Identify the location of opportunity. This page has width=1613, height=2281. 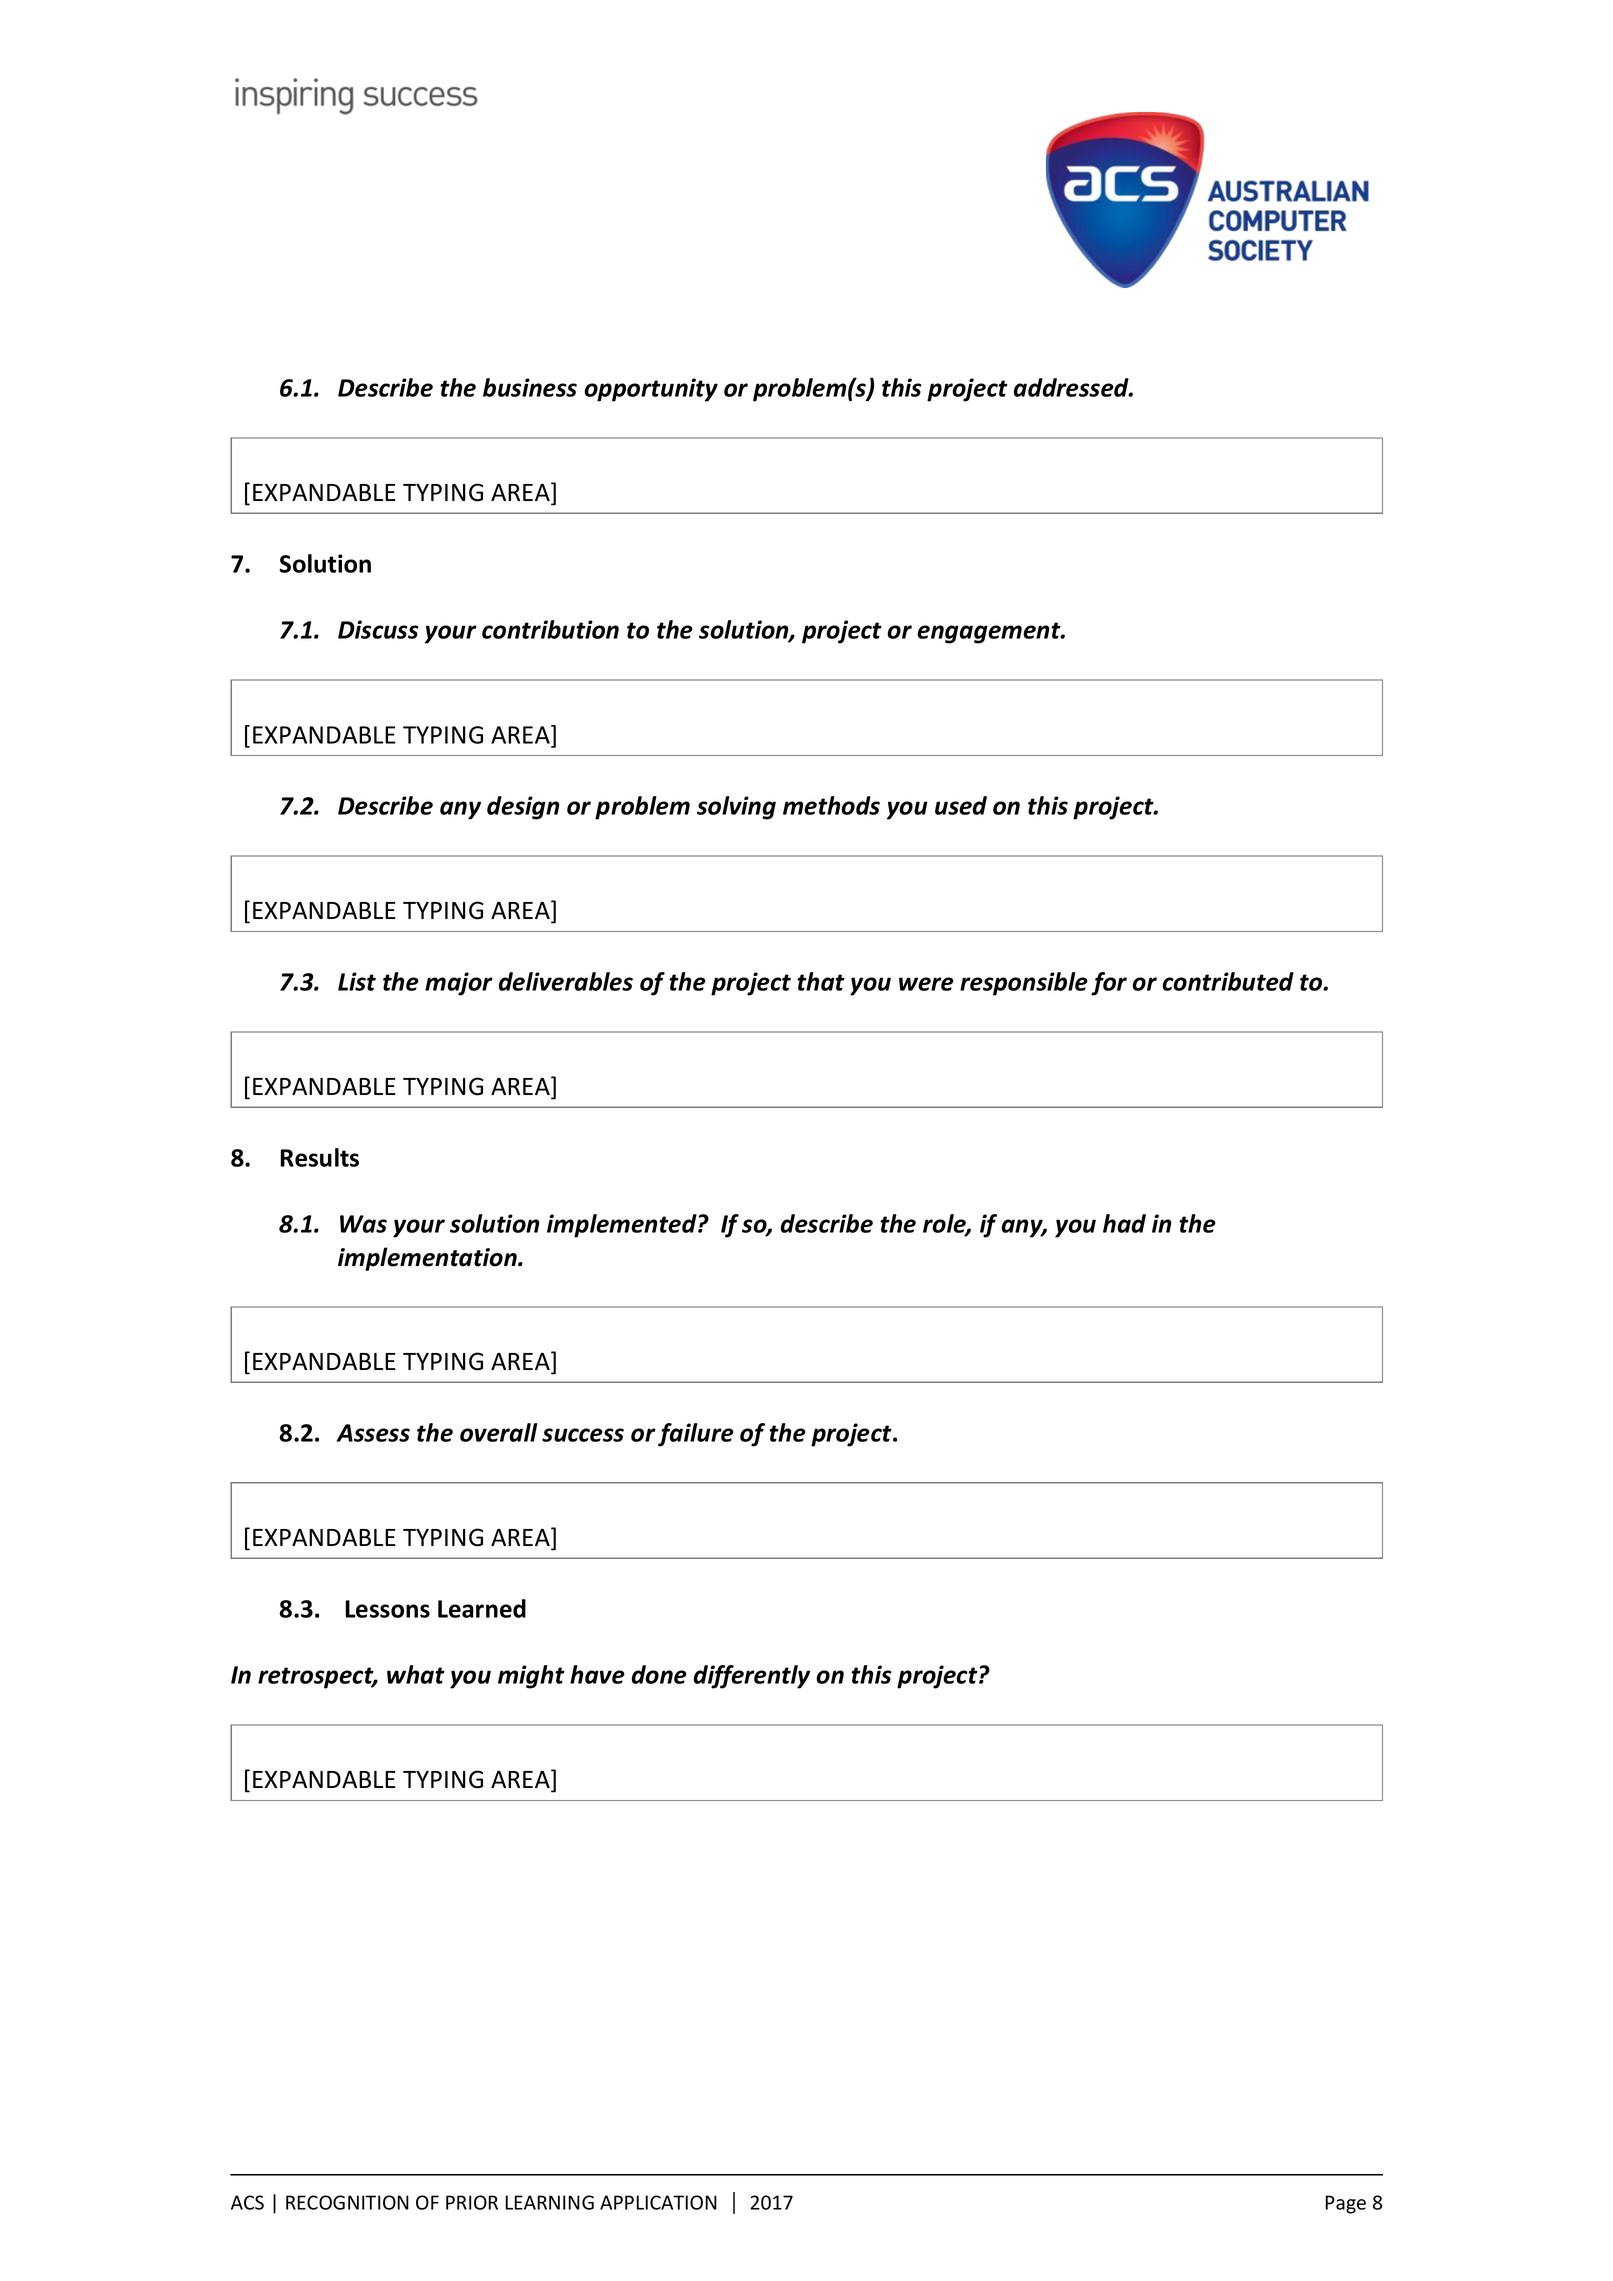
(651, 390).
